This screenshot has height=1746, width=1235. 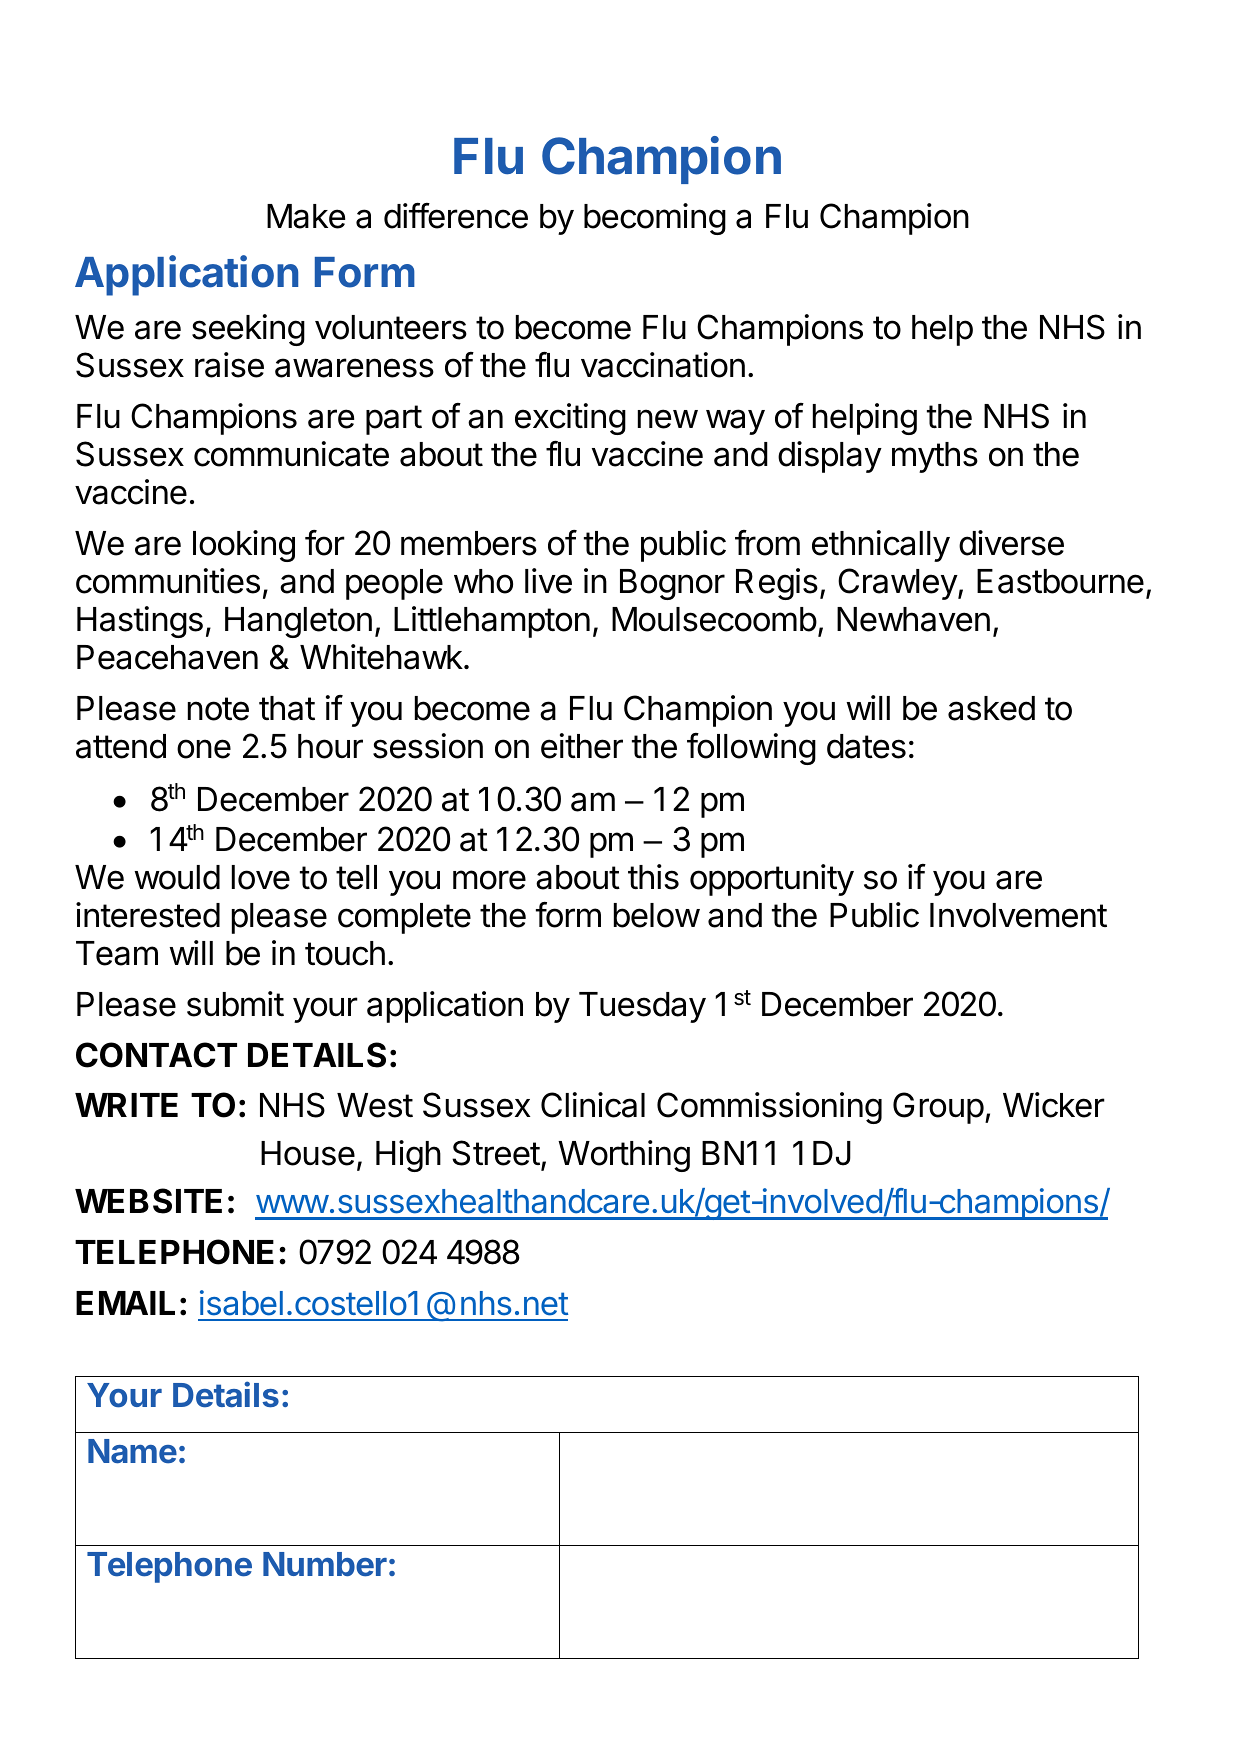 What do you see at coordinates (325, 1564) in the screenshot?
I see `Number` at bounding box center [325, 1564].
